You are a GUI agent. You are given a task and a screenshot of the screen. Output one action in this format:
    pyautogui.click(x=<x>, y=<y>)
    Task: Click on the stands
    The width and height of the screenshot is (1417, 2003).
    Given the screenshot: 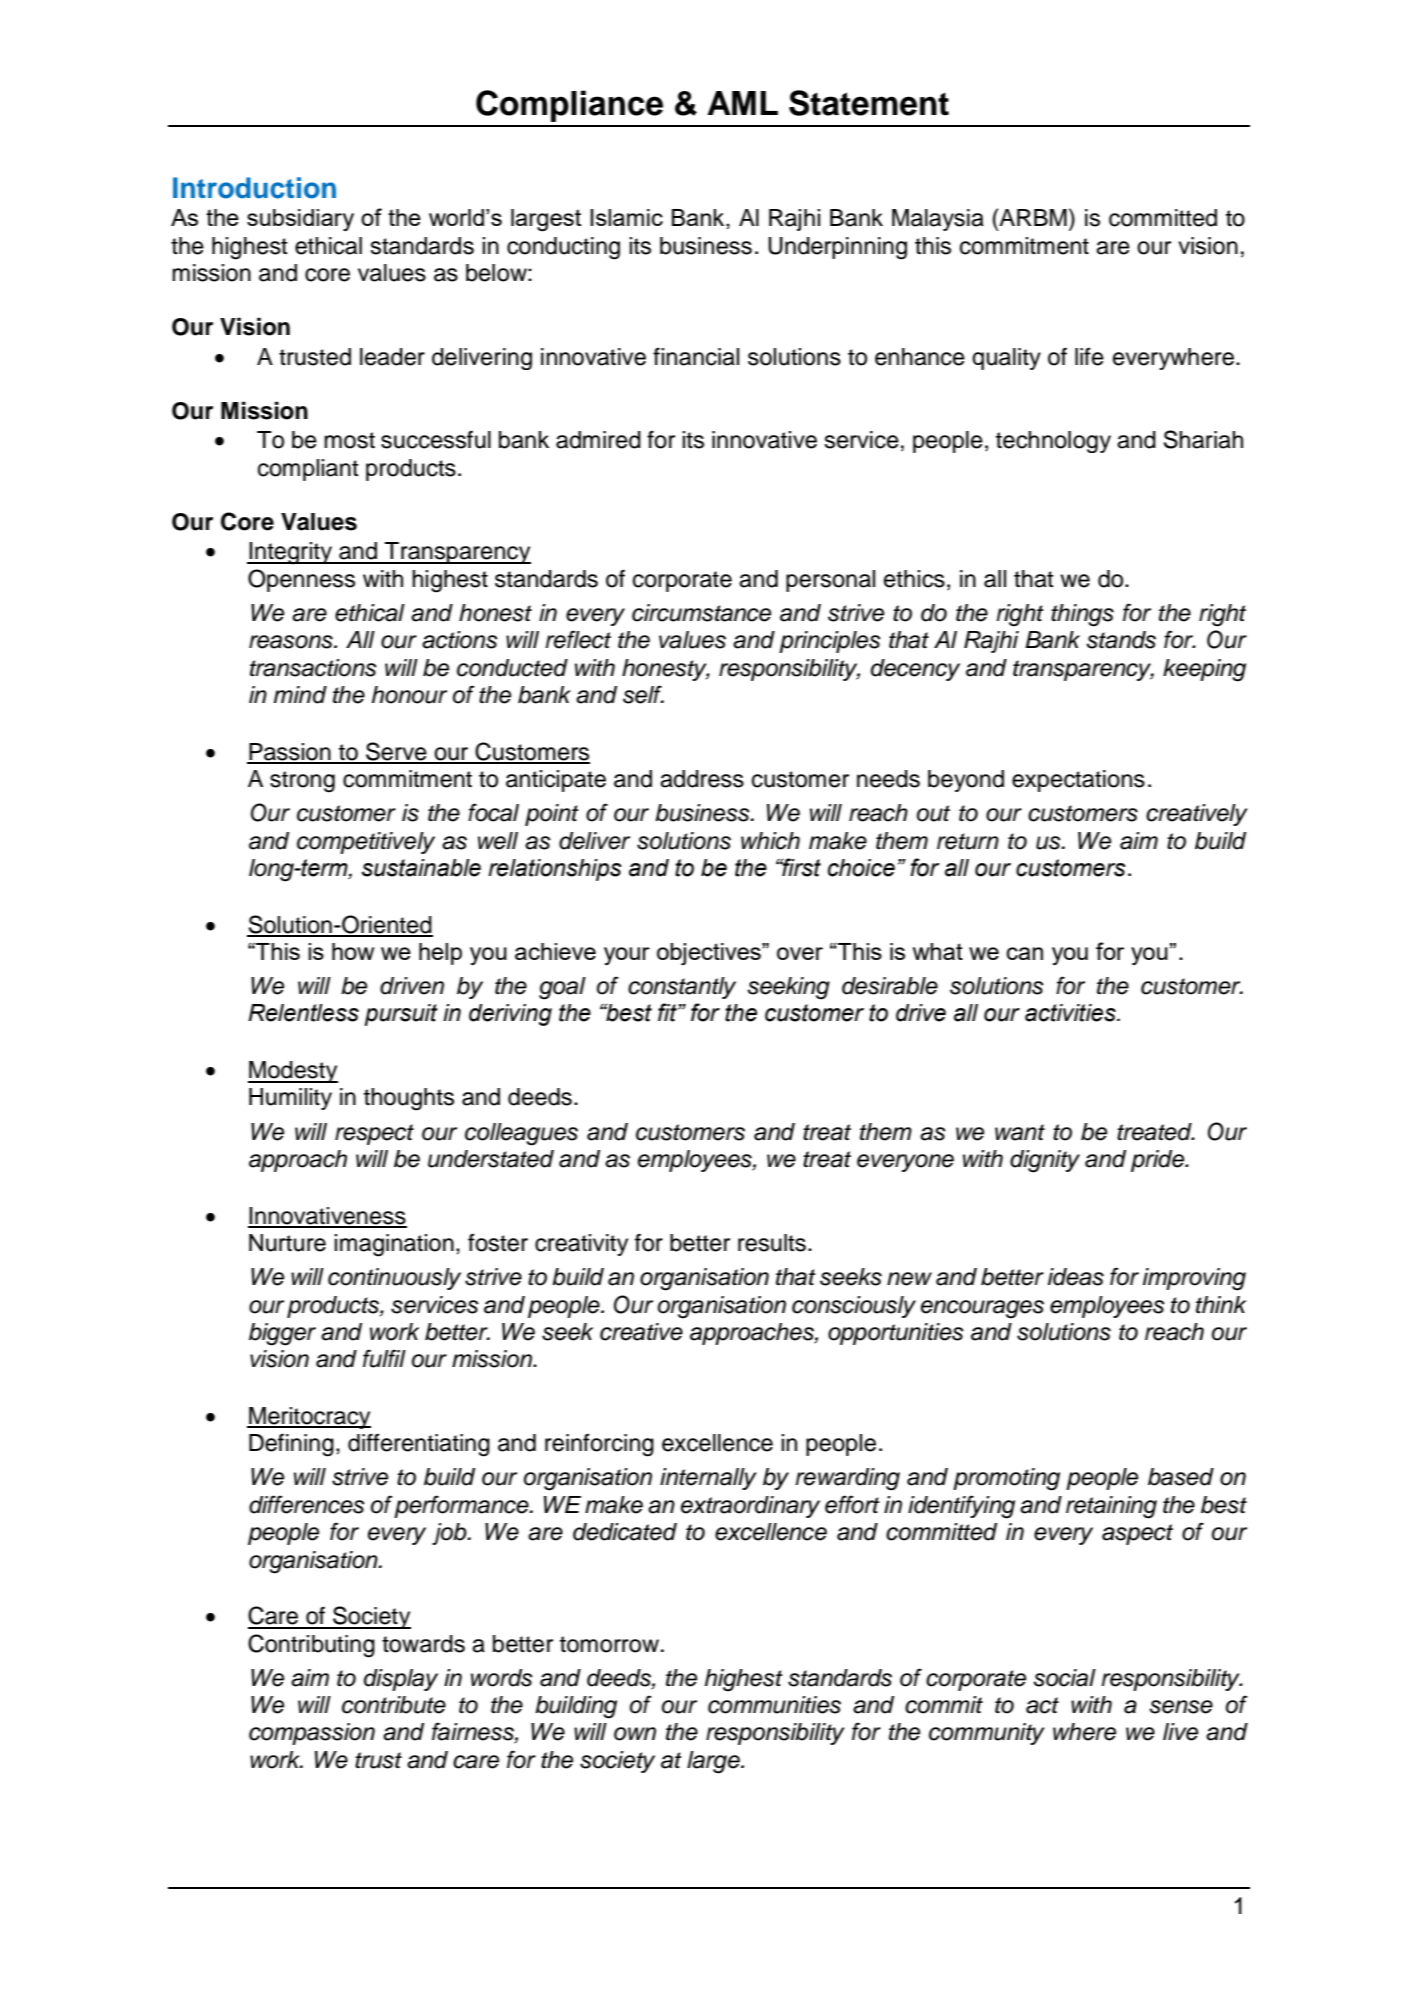 What is the action you would take?
    pyautogui.click(x=1121, y=640)
